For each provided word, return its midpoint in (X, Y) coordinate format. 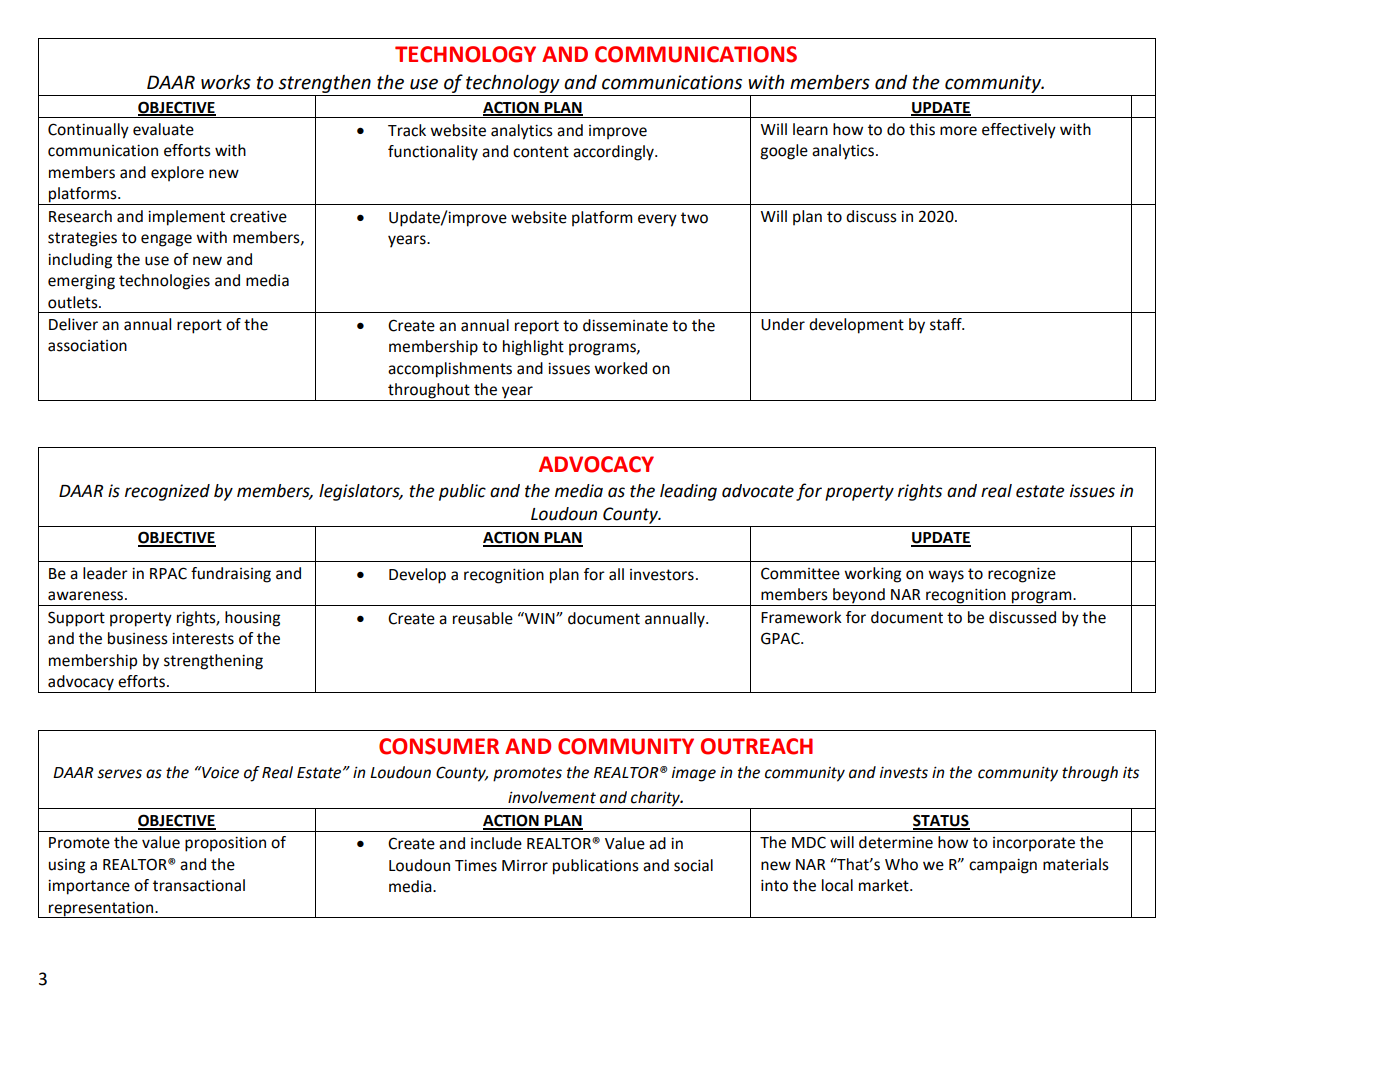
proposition (225, 844)
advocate (758, 491)
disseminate (625, 325)
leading (688, 492)
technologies (164, 282)
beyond (859, 597)
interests (203, 639)
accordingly (614, 153)
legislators (360, 492)
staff (947, 324)
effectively (1019, 131)
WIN (540, 618)
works (226, 82)
